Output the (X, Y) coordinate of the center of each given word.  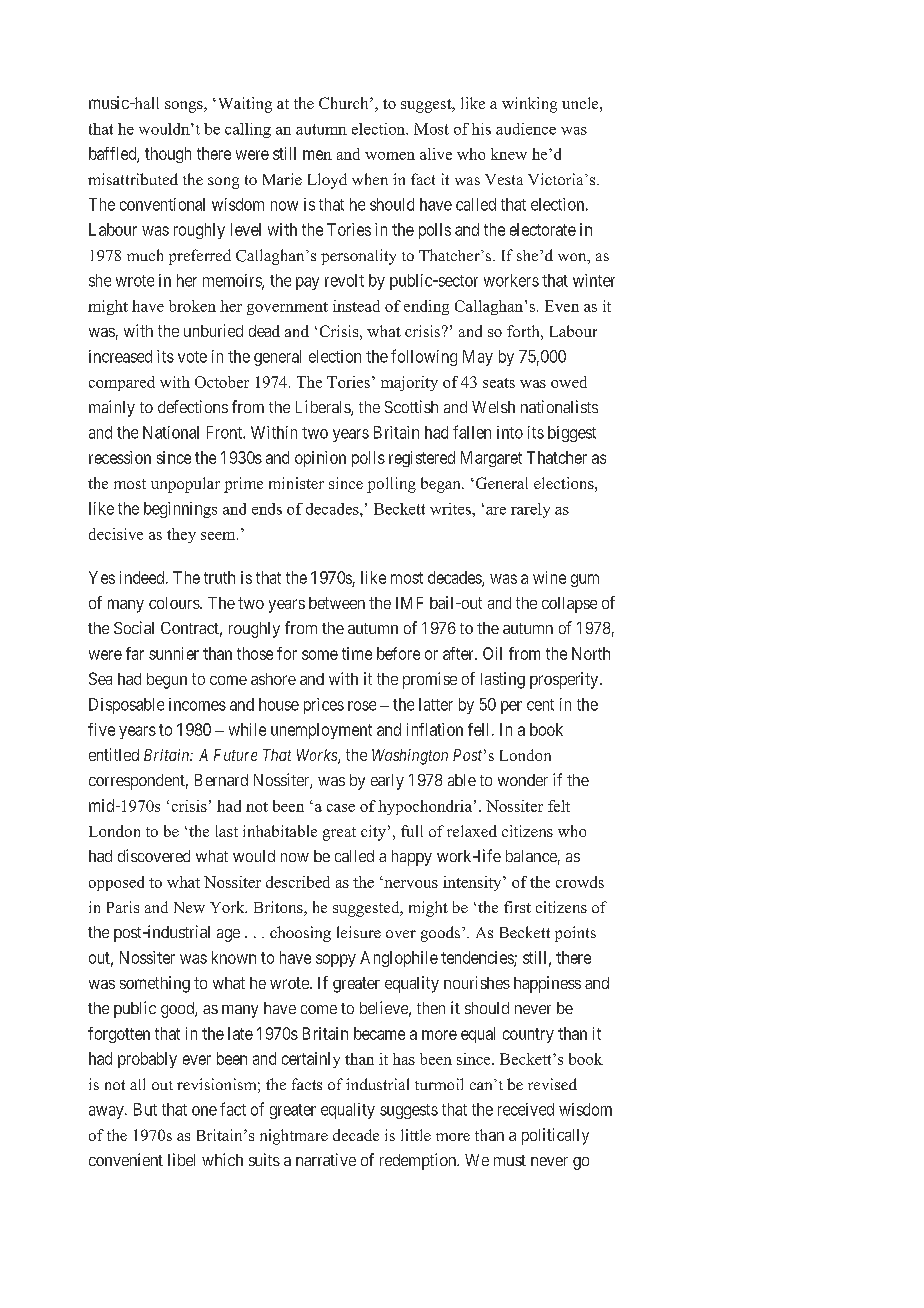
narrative (326, 1159)
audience (526, 129)
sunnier (174, 653)
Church (345, 103)
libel (181, 1159)
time (357, 653)
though (168, 155)
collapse (569, 605)
